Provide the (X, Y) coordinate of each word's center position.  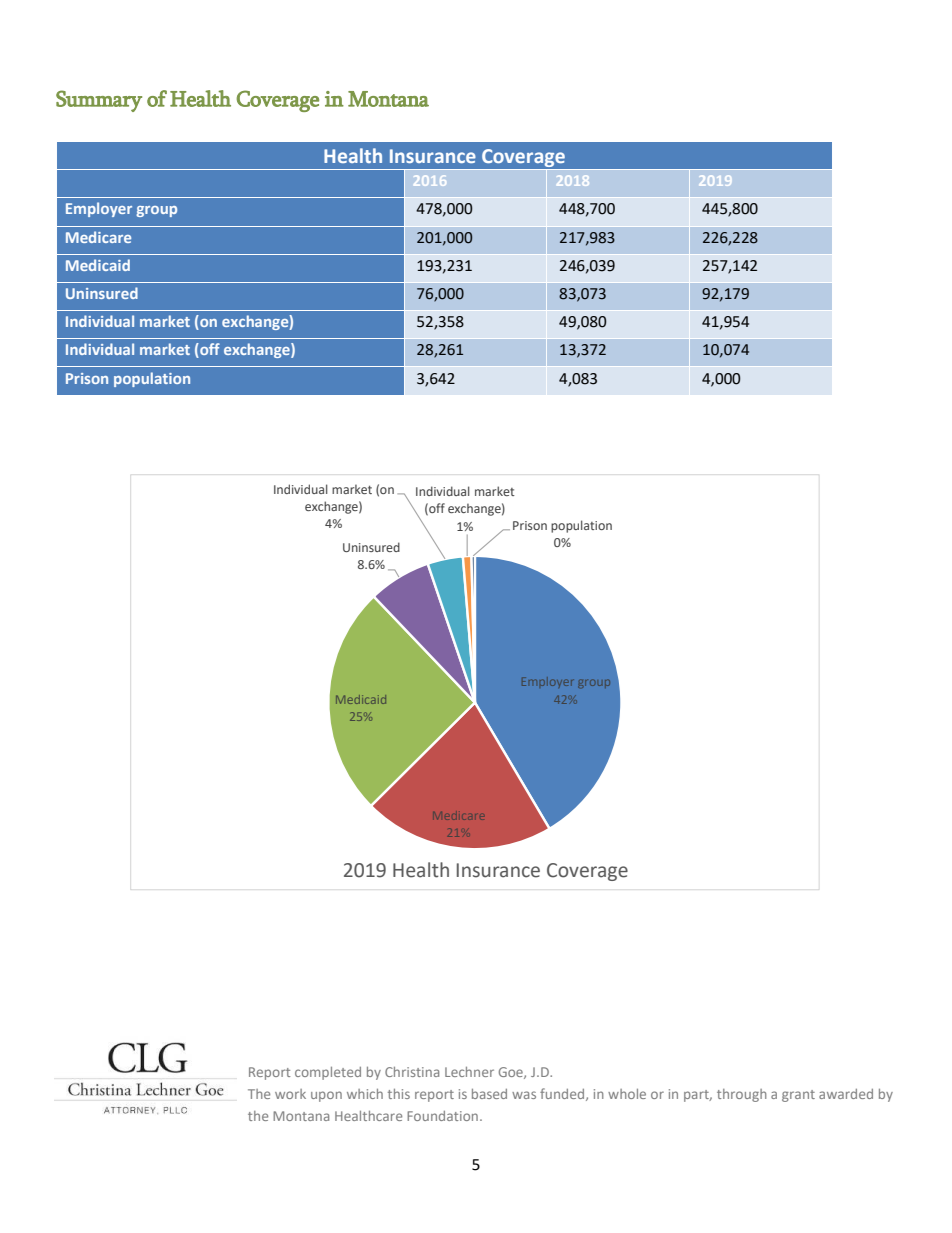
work (290, 1094)
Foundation (442, 1116)
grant (798, 1096)
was (524, 1095)
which (365, 1094)
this (399, 1094)
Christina (412, 1072)
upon (326, 1096)
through (742, 1095)
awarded (846, 1094)
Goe (512, 1073)
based (489, 1094)
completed (328, 1073)
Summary (99, 101)
